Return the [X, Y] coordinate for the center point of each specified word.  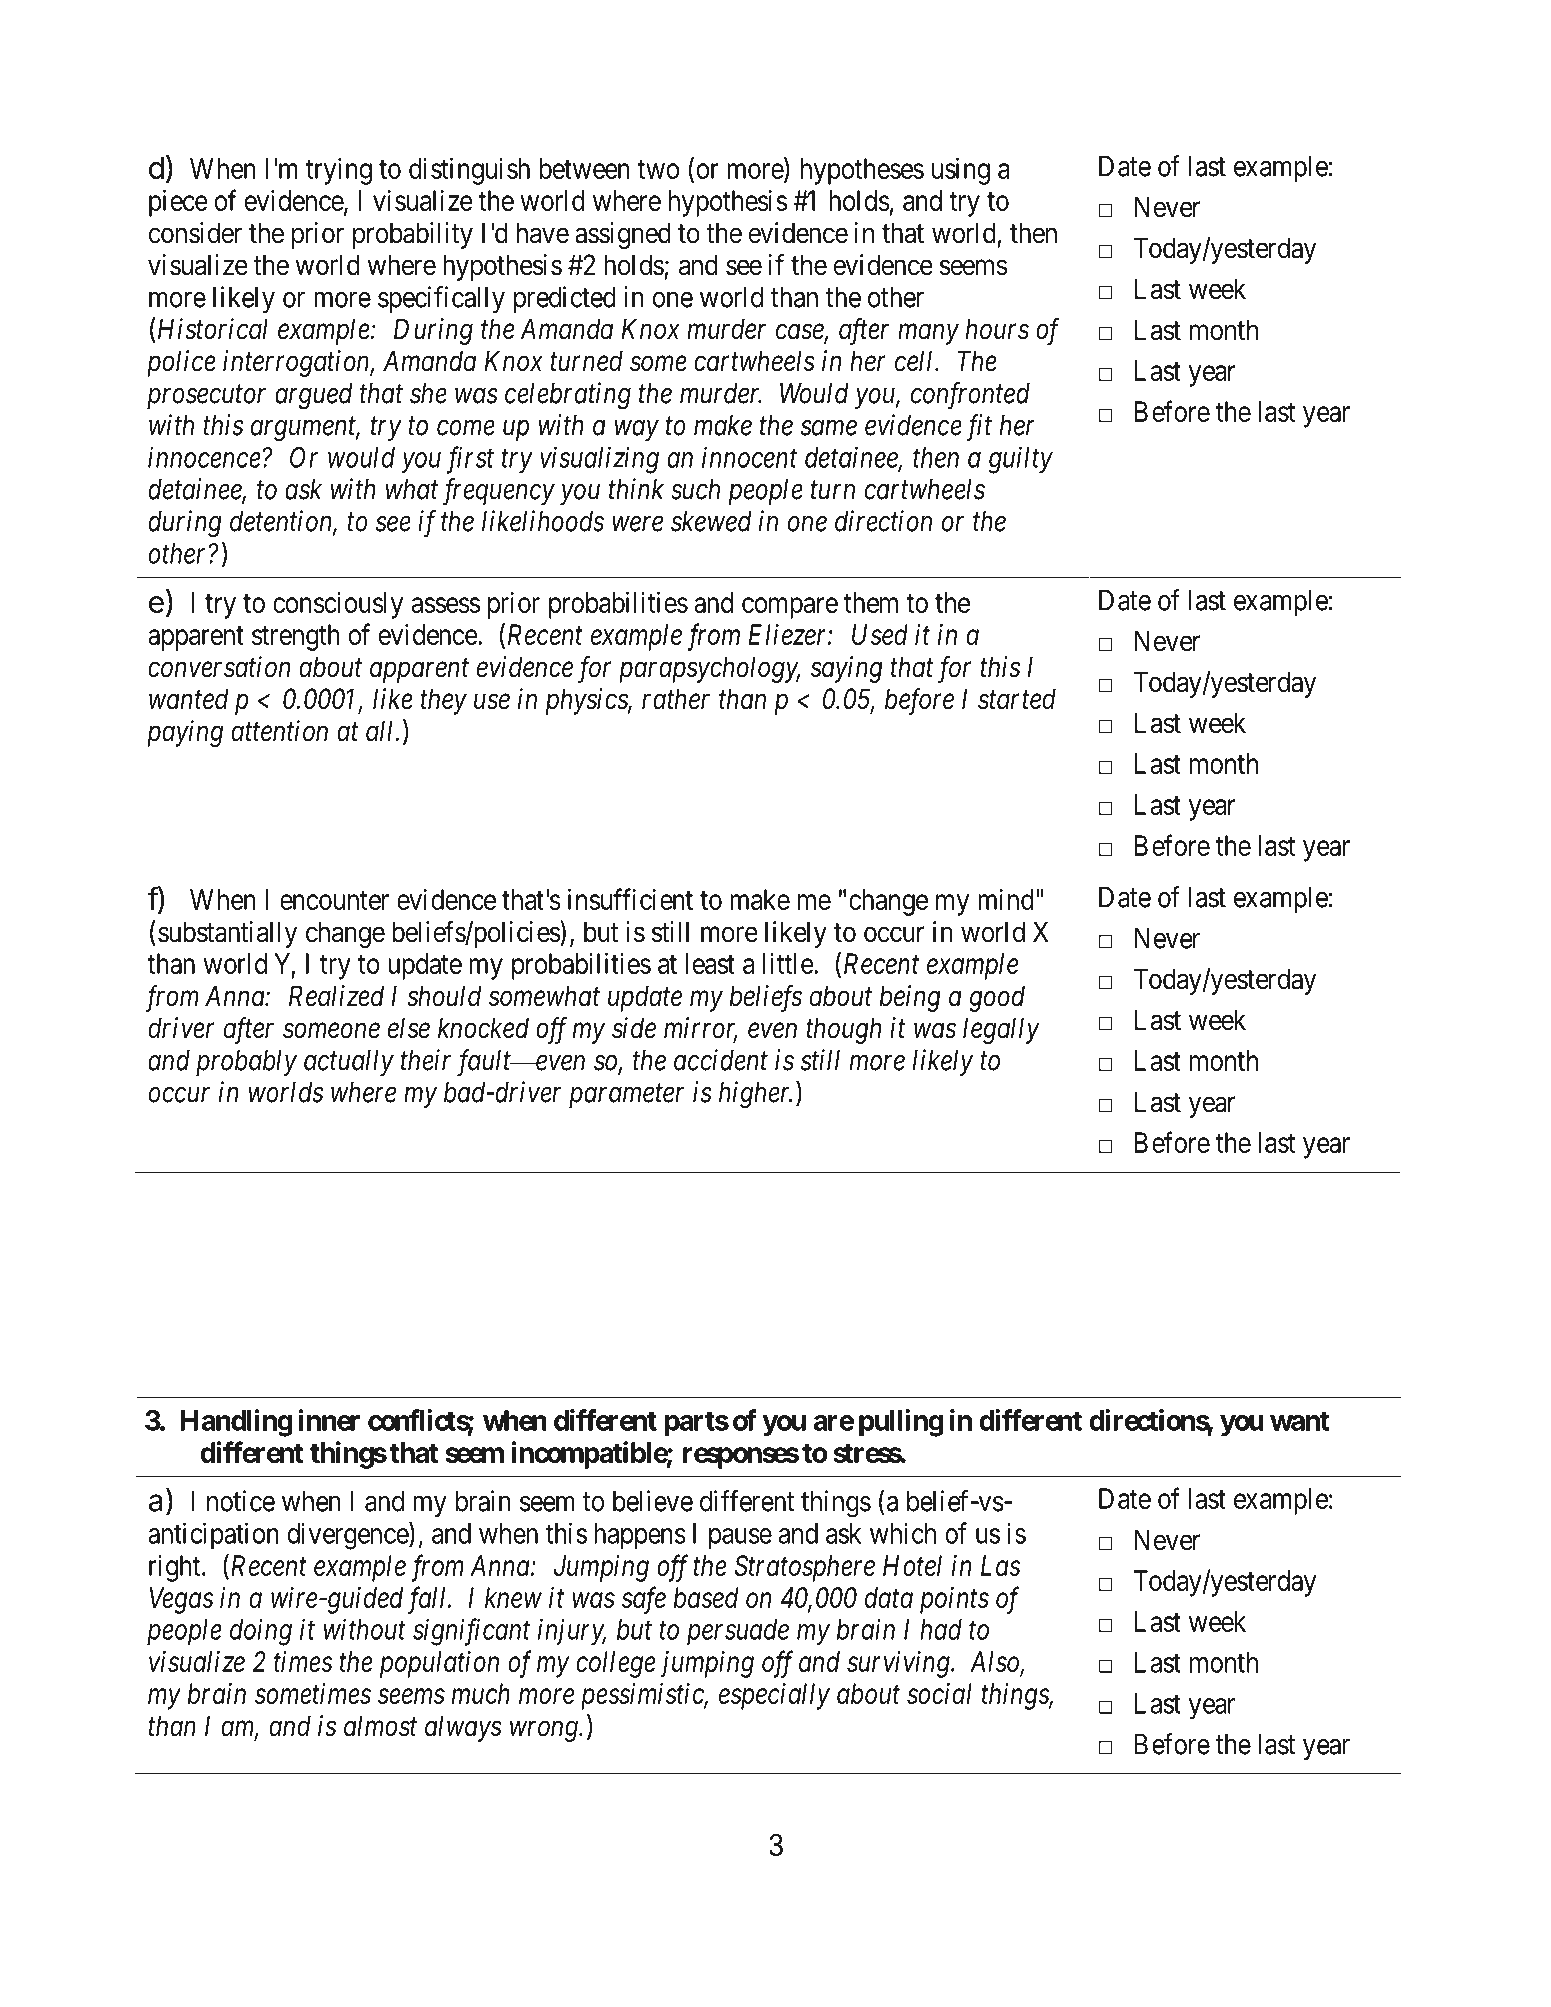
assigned [623, 235]
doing [261, 1632]
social [939, 1693]
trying [339, 171]
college [616, 1664]
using [961, 171]
